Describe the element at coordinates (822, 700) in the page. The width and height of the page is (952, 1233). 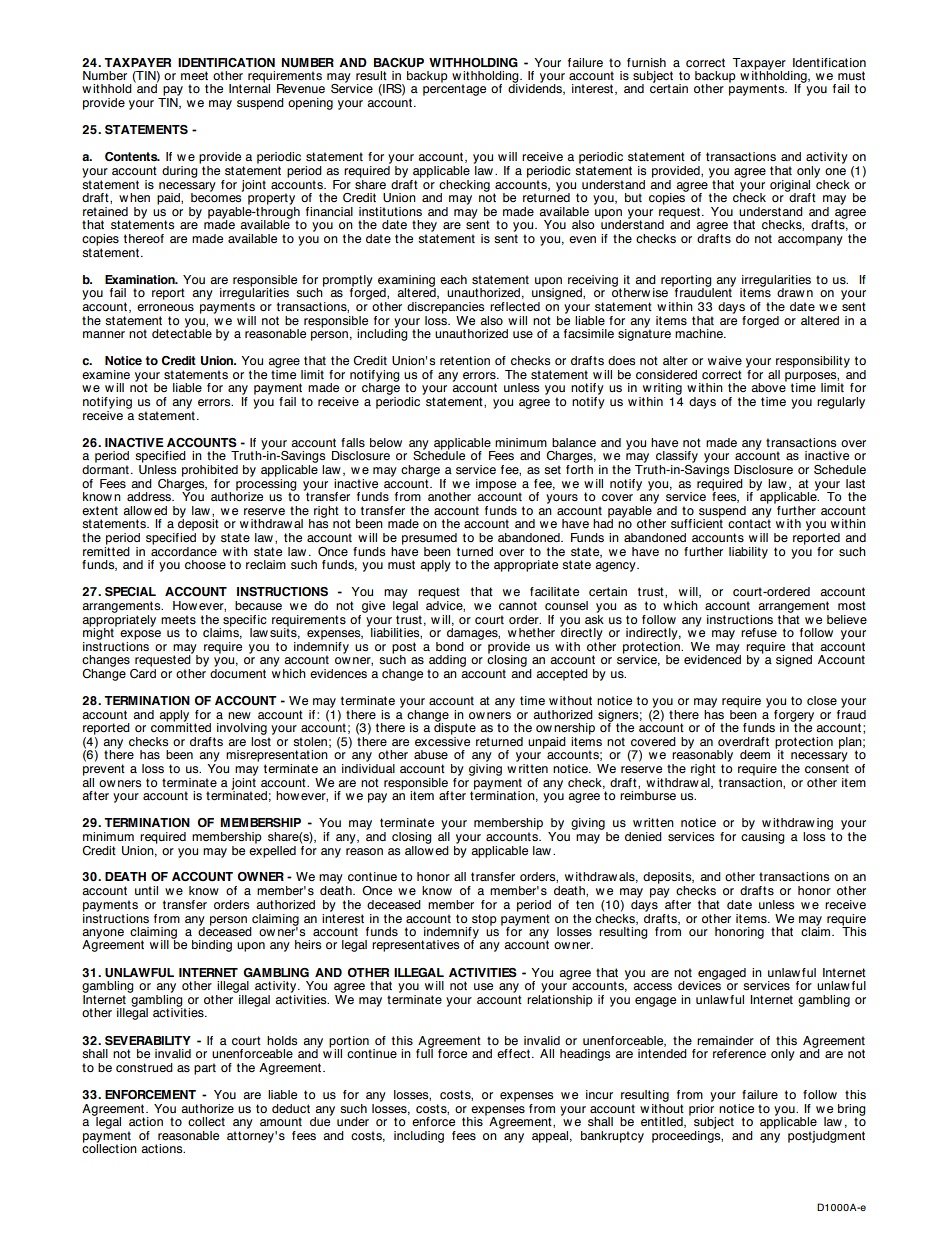
I see `close` at that location.
